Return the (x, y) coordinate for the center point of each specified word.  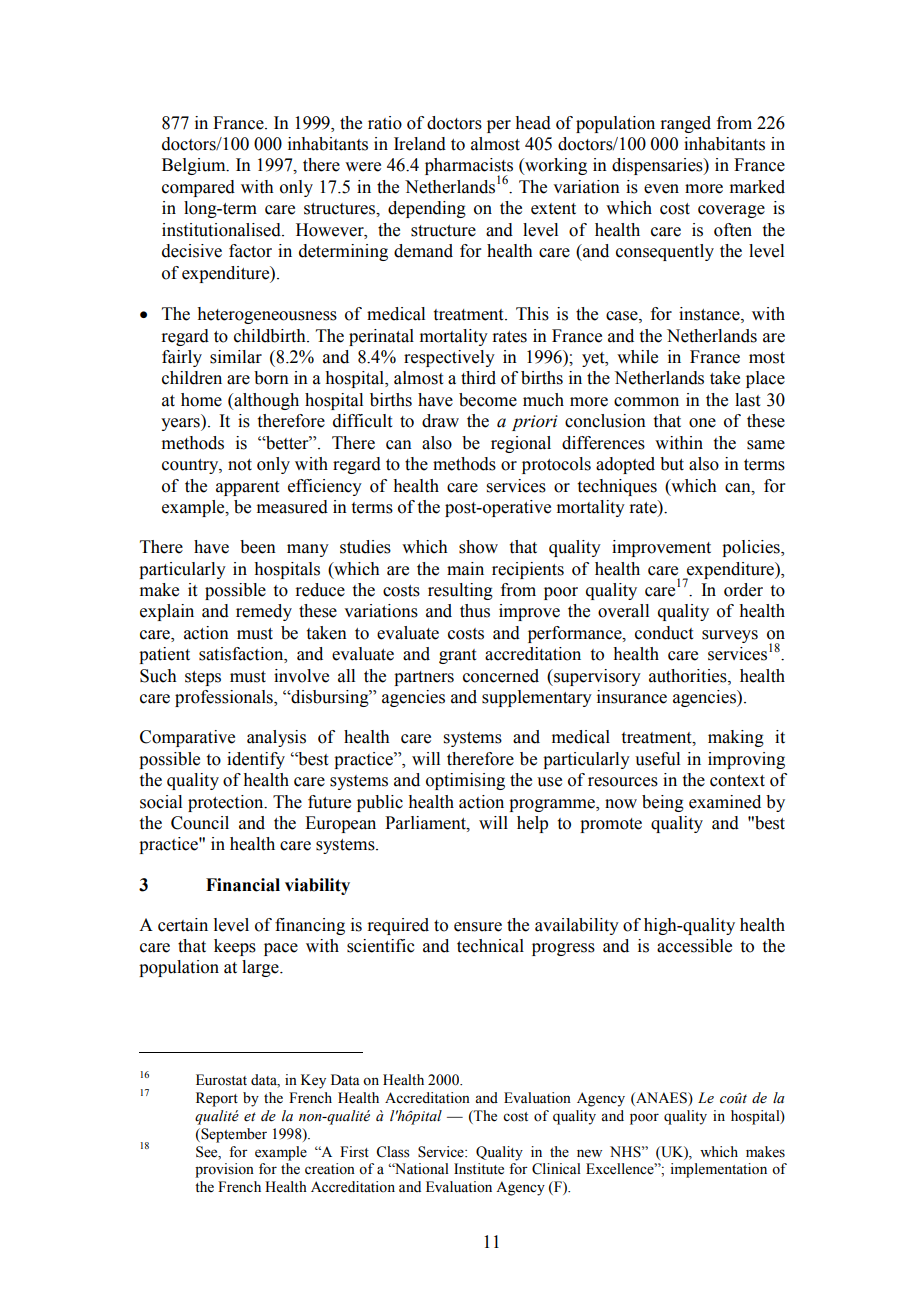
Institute (479, 1169)
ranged (685, 124)
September (233, 1135)
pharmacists (469, 168)
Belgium (195, 166)
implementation (718, 1170)
